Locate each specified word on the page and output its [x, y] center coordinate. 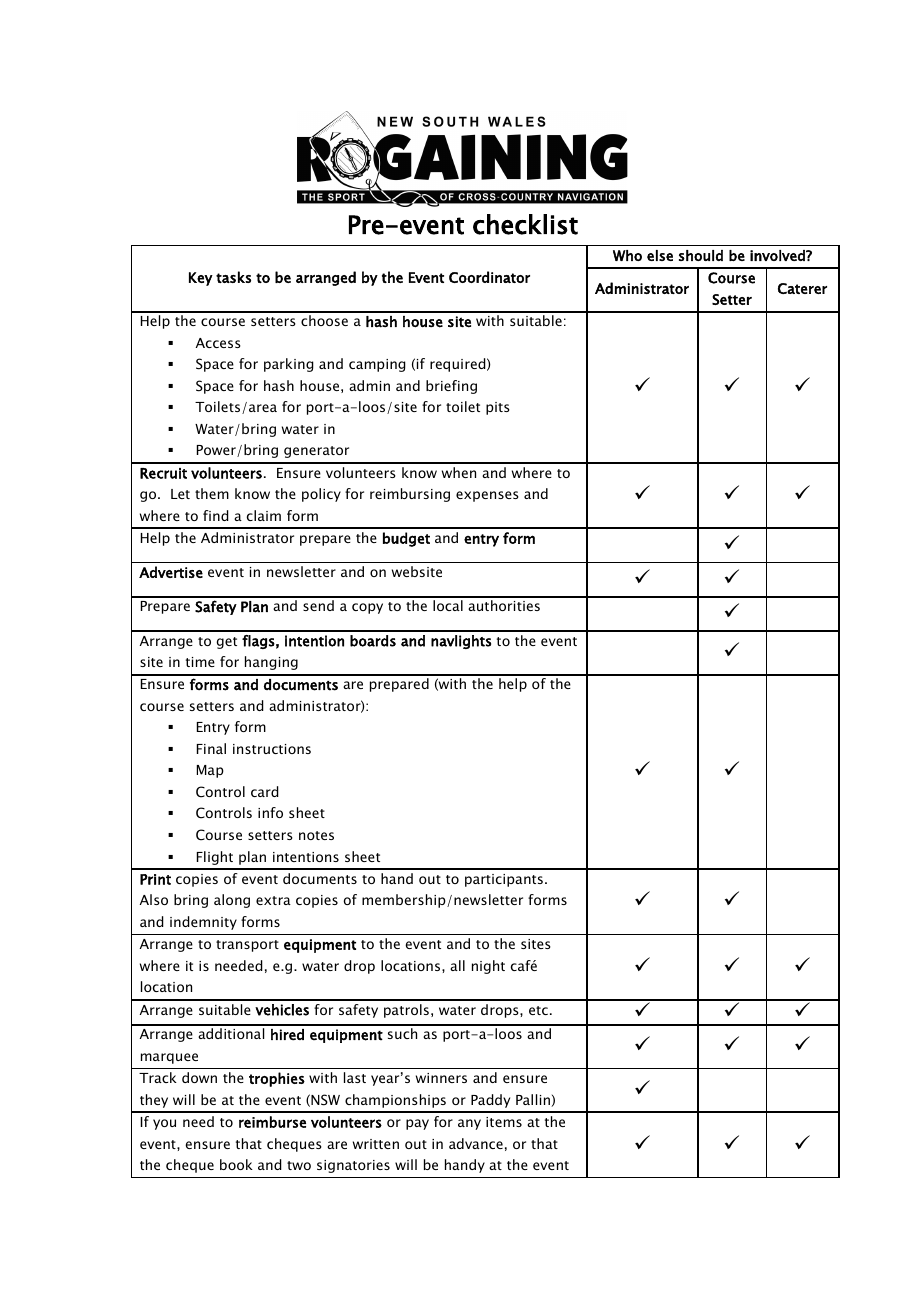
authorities [504, 605]
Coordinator [489, 277]
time [200, 662]
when [459, 472]
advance [476, 1143]
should [701, 255]
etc [538, 1010]
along [232, 901]
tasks [233, 277]
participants [504, 880]
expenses [487, 496]
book [236, 1164]
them [212, 493]
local [448, 605]
